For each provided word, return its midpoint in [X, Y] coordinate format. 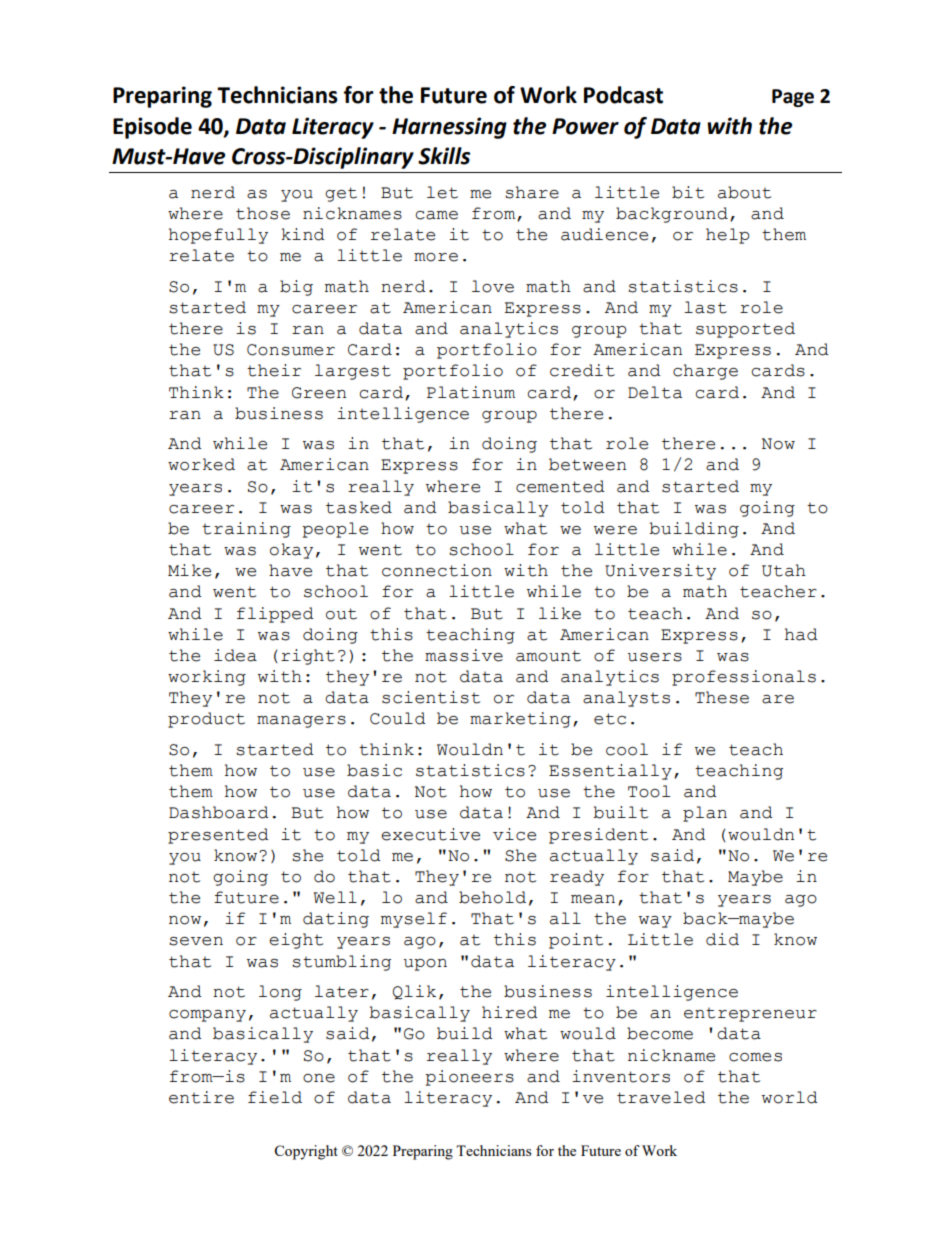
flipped [275, 615]
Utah [784, 570]
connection [437, 570]
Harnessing [449, 128]
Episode [152, 128]
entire [201, 1097]
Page [793, 98]
